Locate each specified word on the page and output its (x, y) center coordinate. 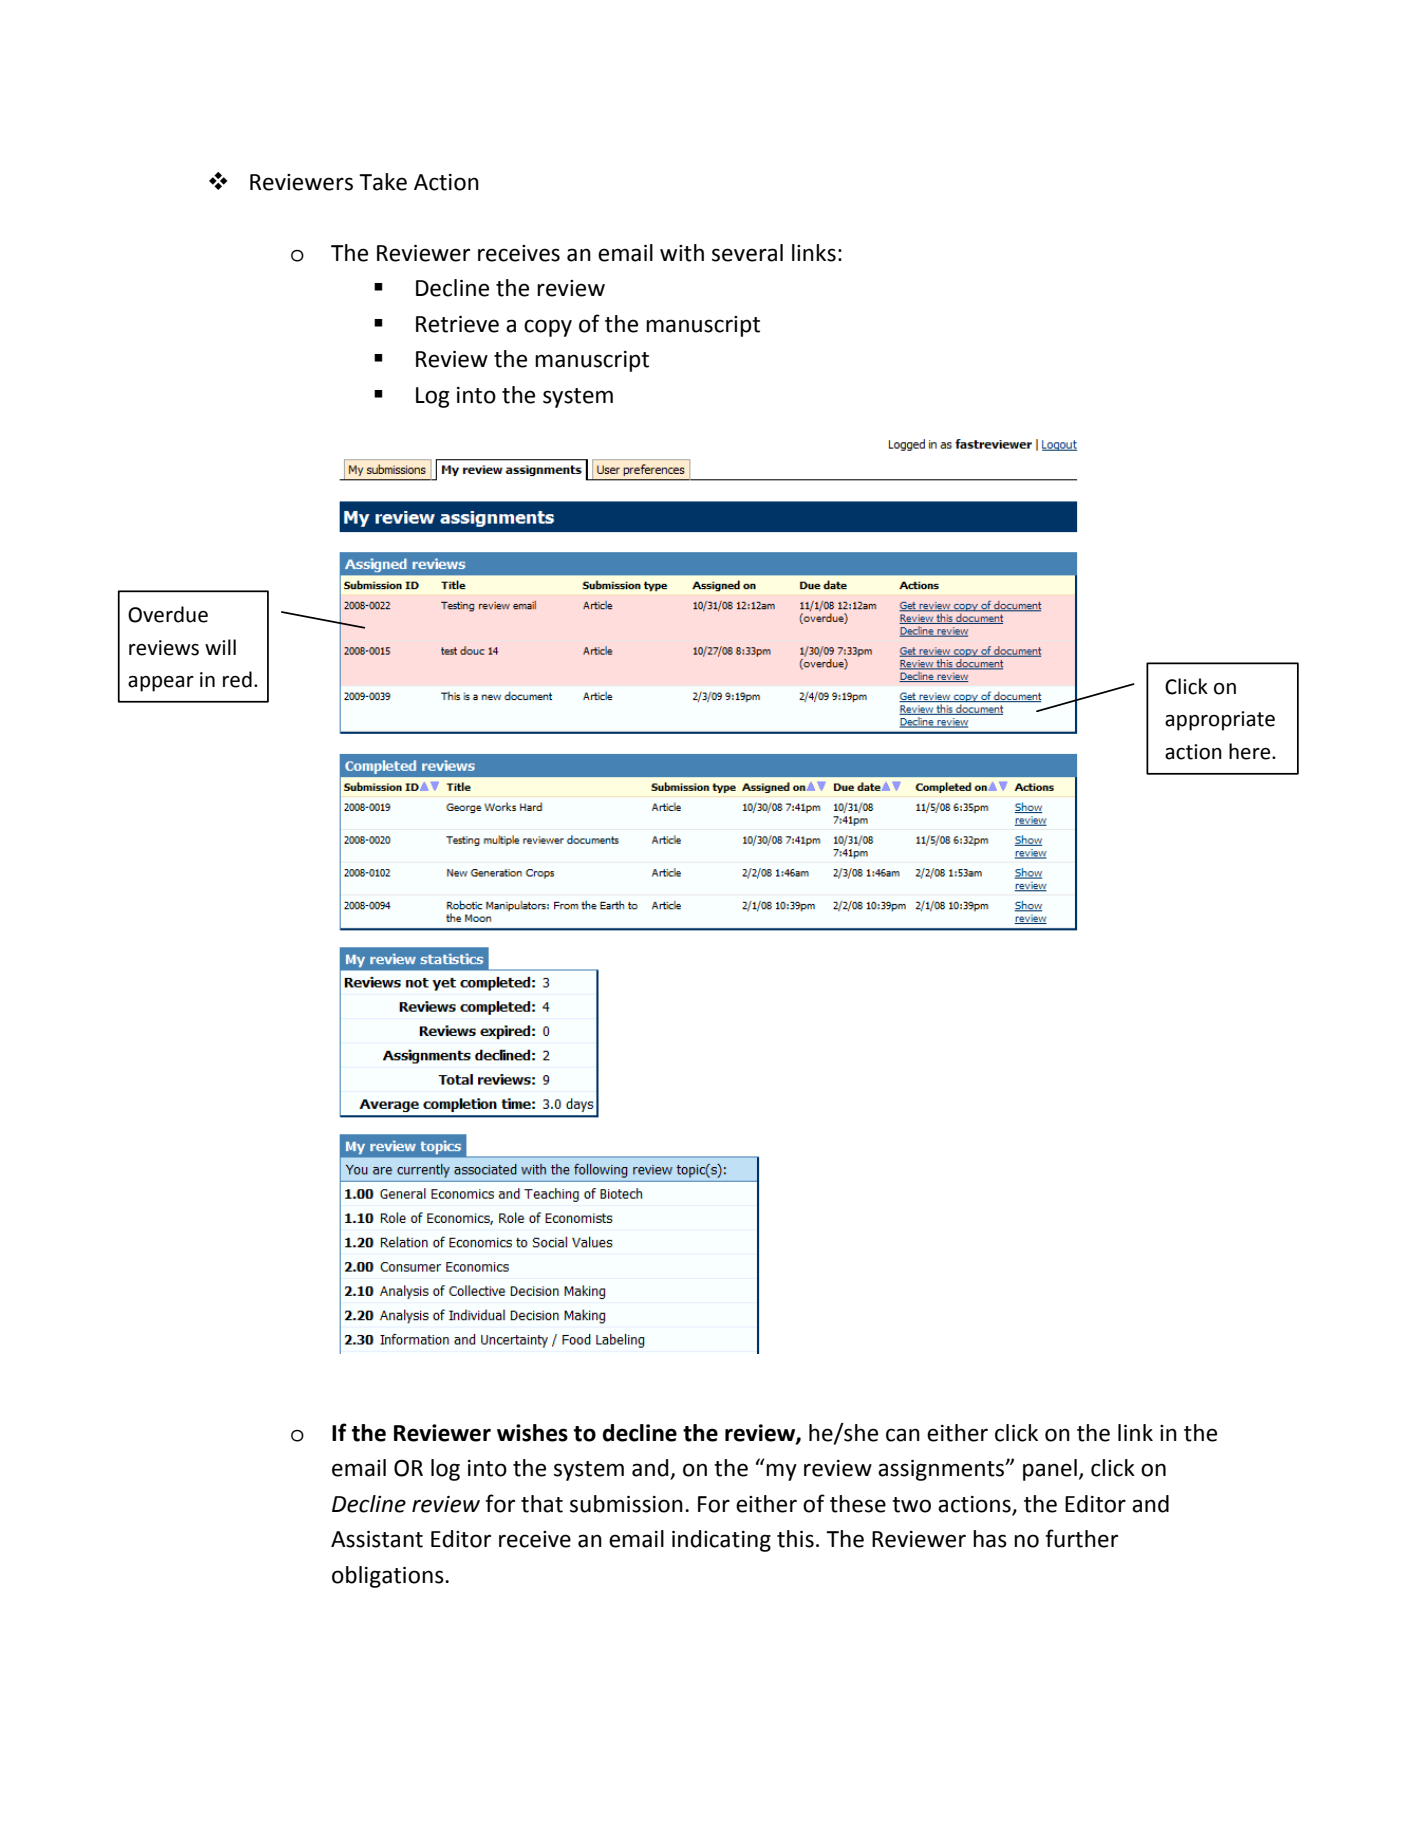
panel (1050, 1470)
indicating (721, 1541)
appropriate (1220, 721)
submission (626, 1504)
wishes (532, 1433)
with (682, 253)
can (903, 1435)
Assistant (377, 1539)
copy (548, 328)
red (237, 679)
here (1251, 751)
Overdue (168, 614)
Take (383, 182)
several (747, 253)
